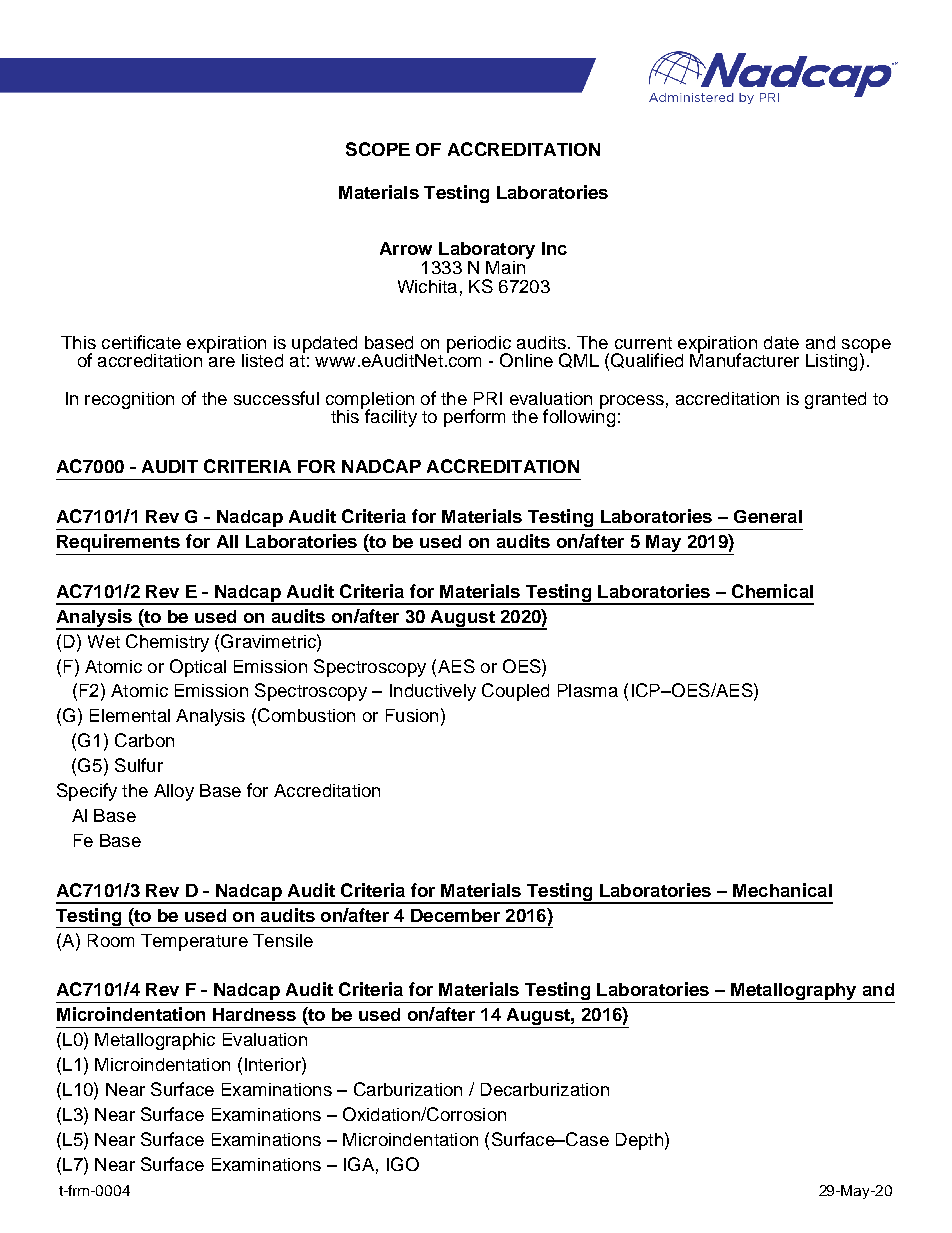  I want to click on Inductively, so click(433, 692).
